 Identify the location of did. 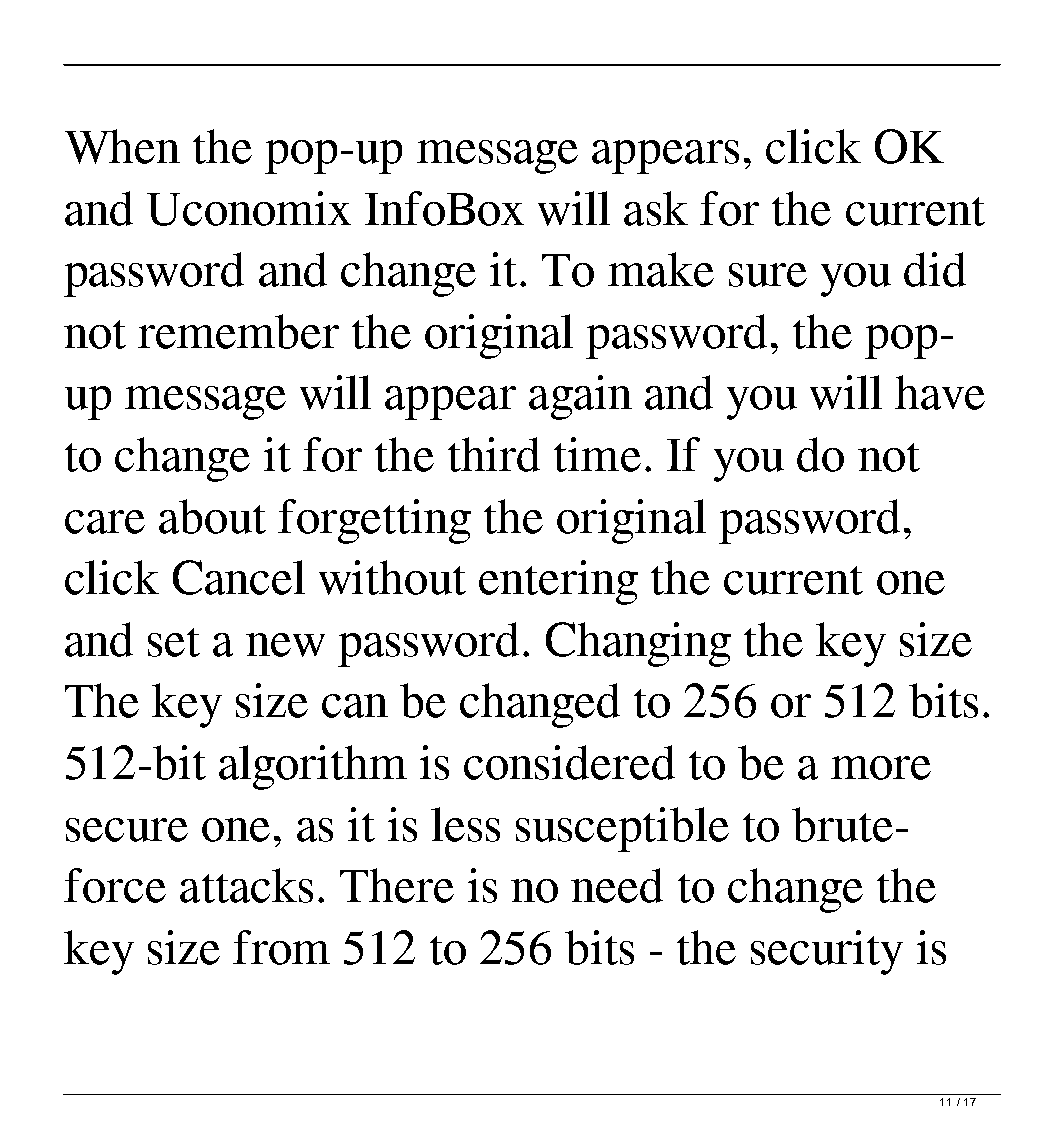
(935, 269).
